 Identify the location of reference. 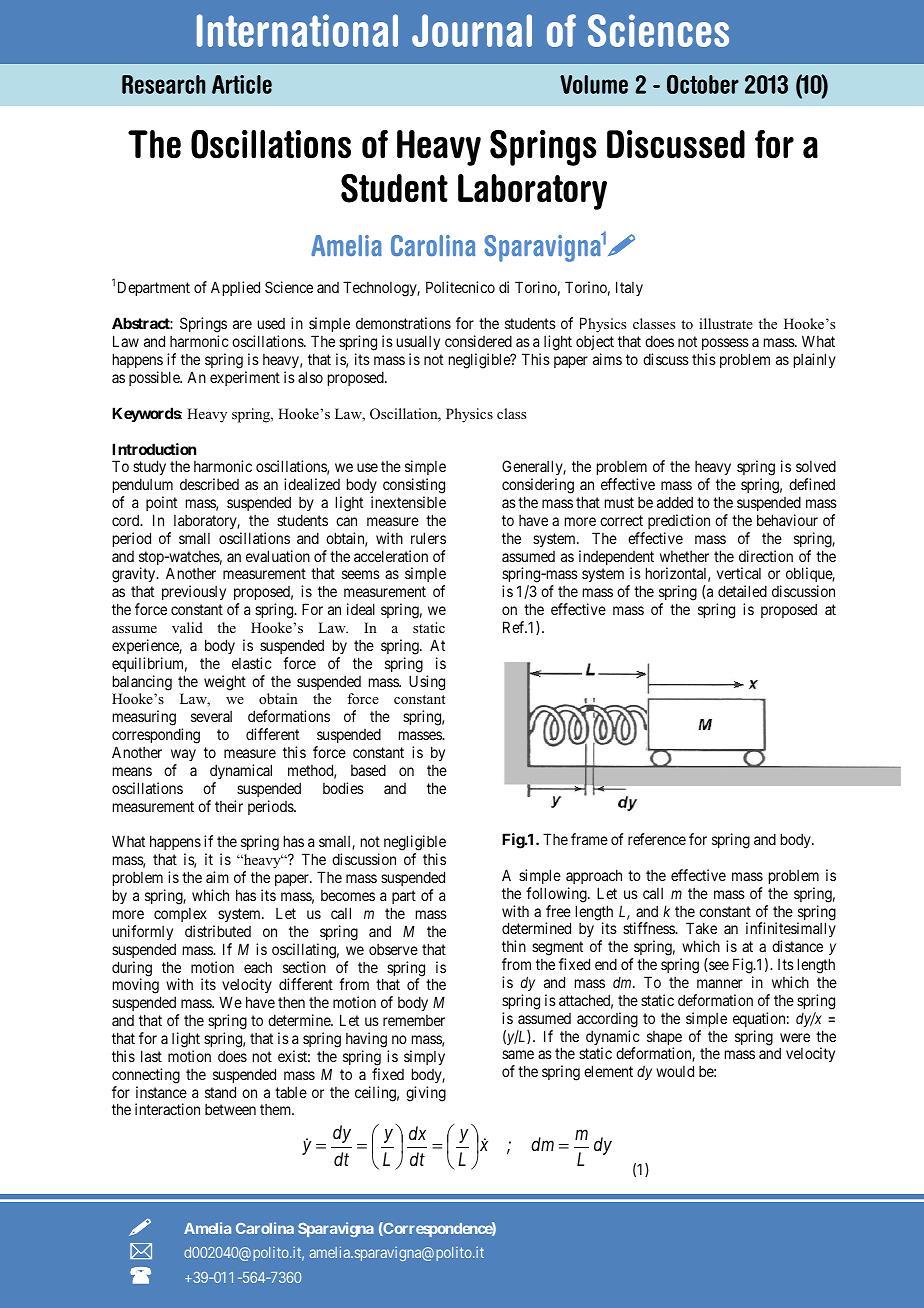
(657, 839).
